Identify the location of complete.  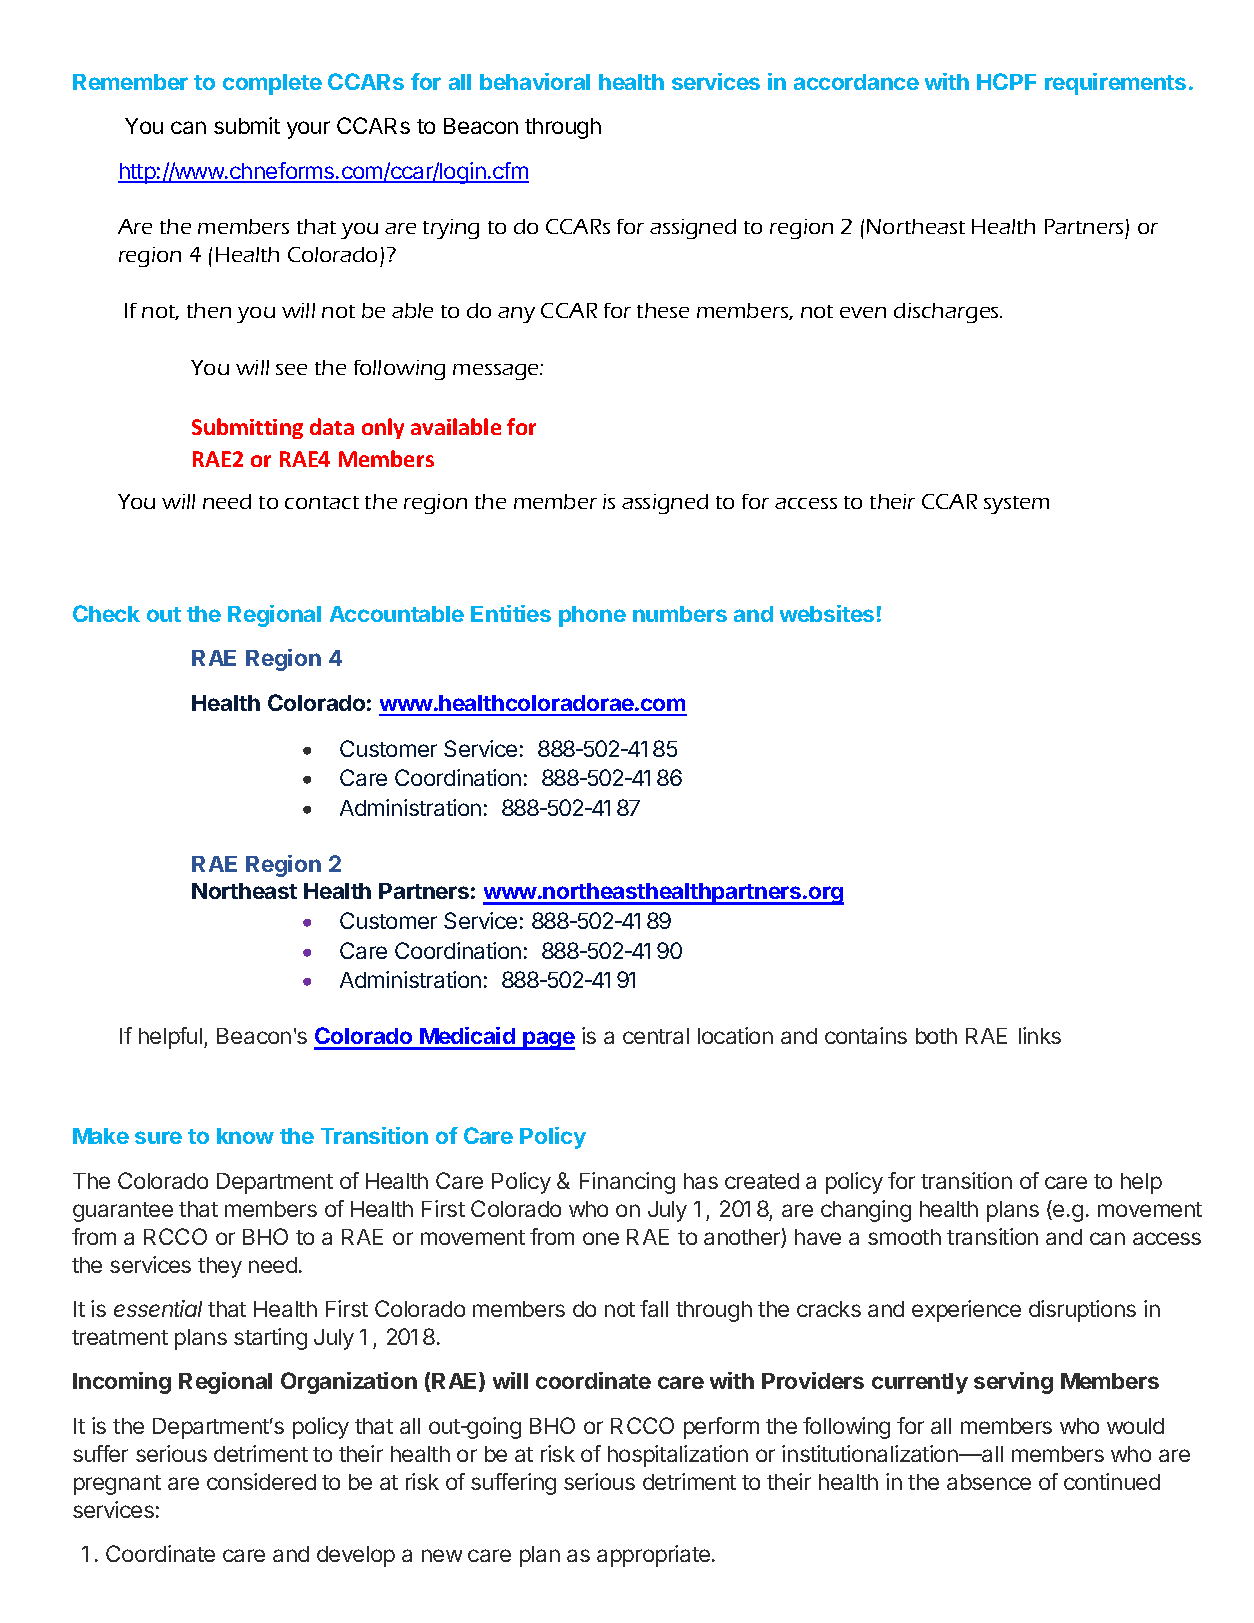
(272, 84).
